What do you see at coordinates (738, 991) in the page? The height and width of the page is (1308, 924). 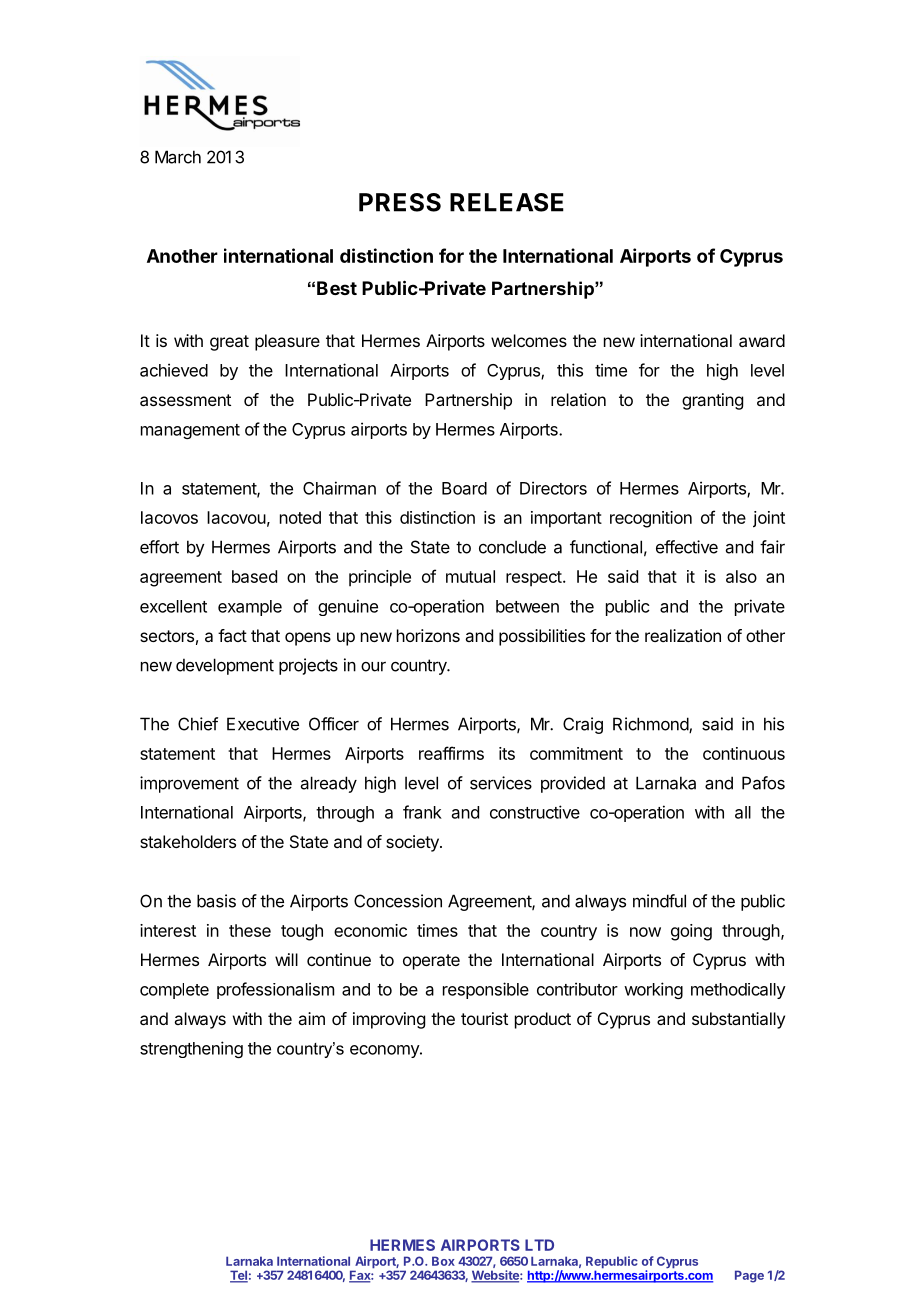 I see `methodically` at bounding box center [738, 991].
